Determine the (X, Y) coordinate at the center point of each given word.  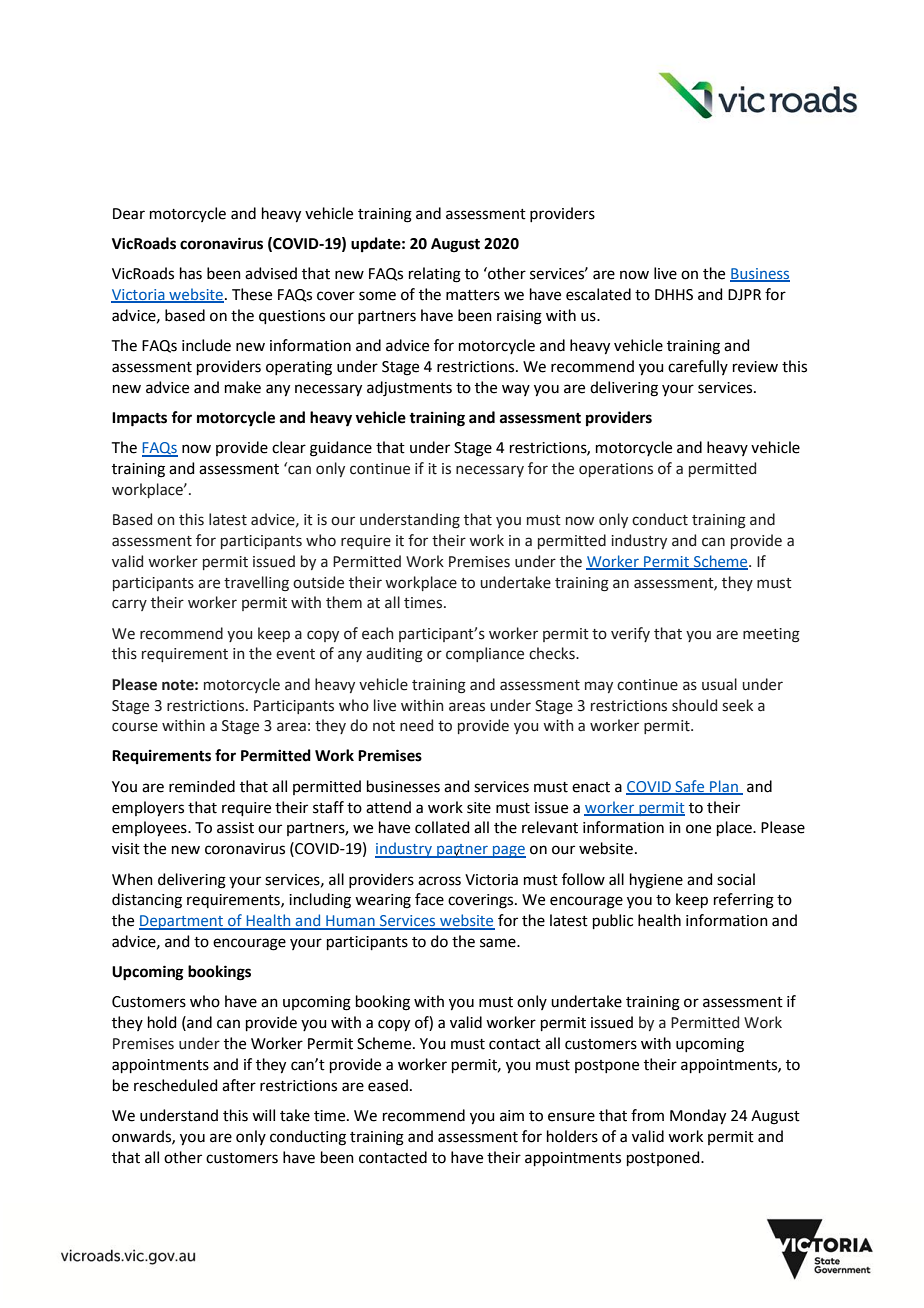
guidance (341, 449)
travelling (256, 583)
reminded (202, 786)
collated (442, 827)
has (191, 273)
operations (616, 470)
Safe (690, 787)
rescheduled (176, 1085)
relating (435, 275)
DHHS (674, 295)
